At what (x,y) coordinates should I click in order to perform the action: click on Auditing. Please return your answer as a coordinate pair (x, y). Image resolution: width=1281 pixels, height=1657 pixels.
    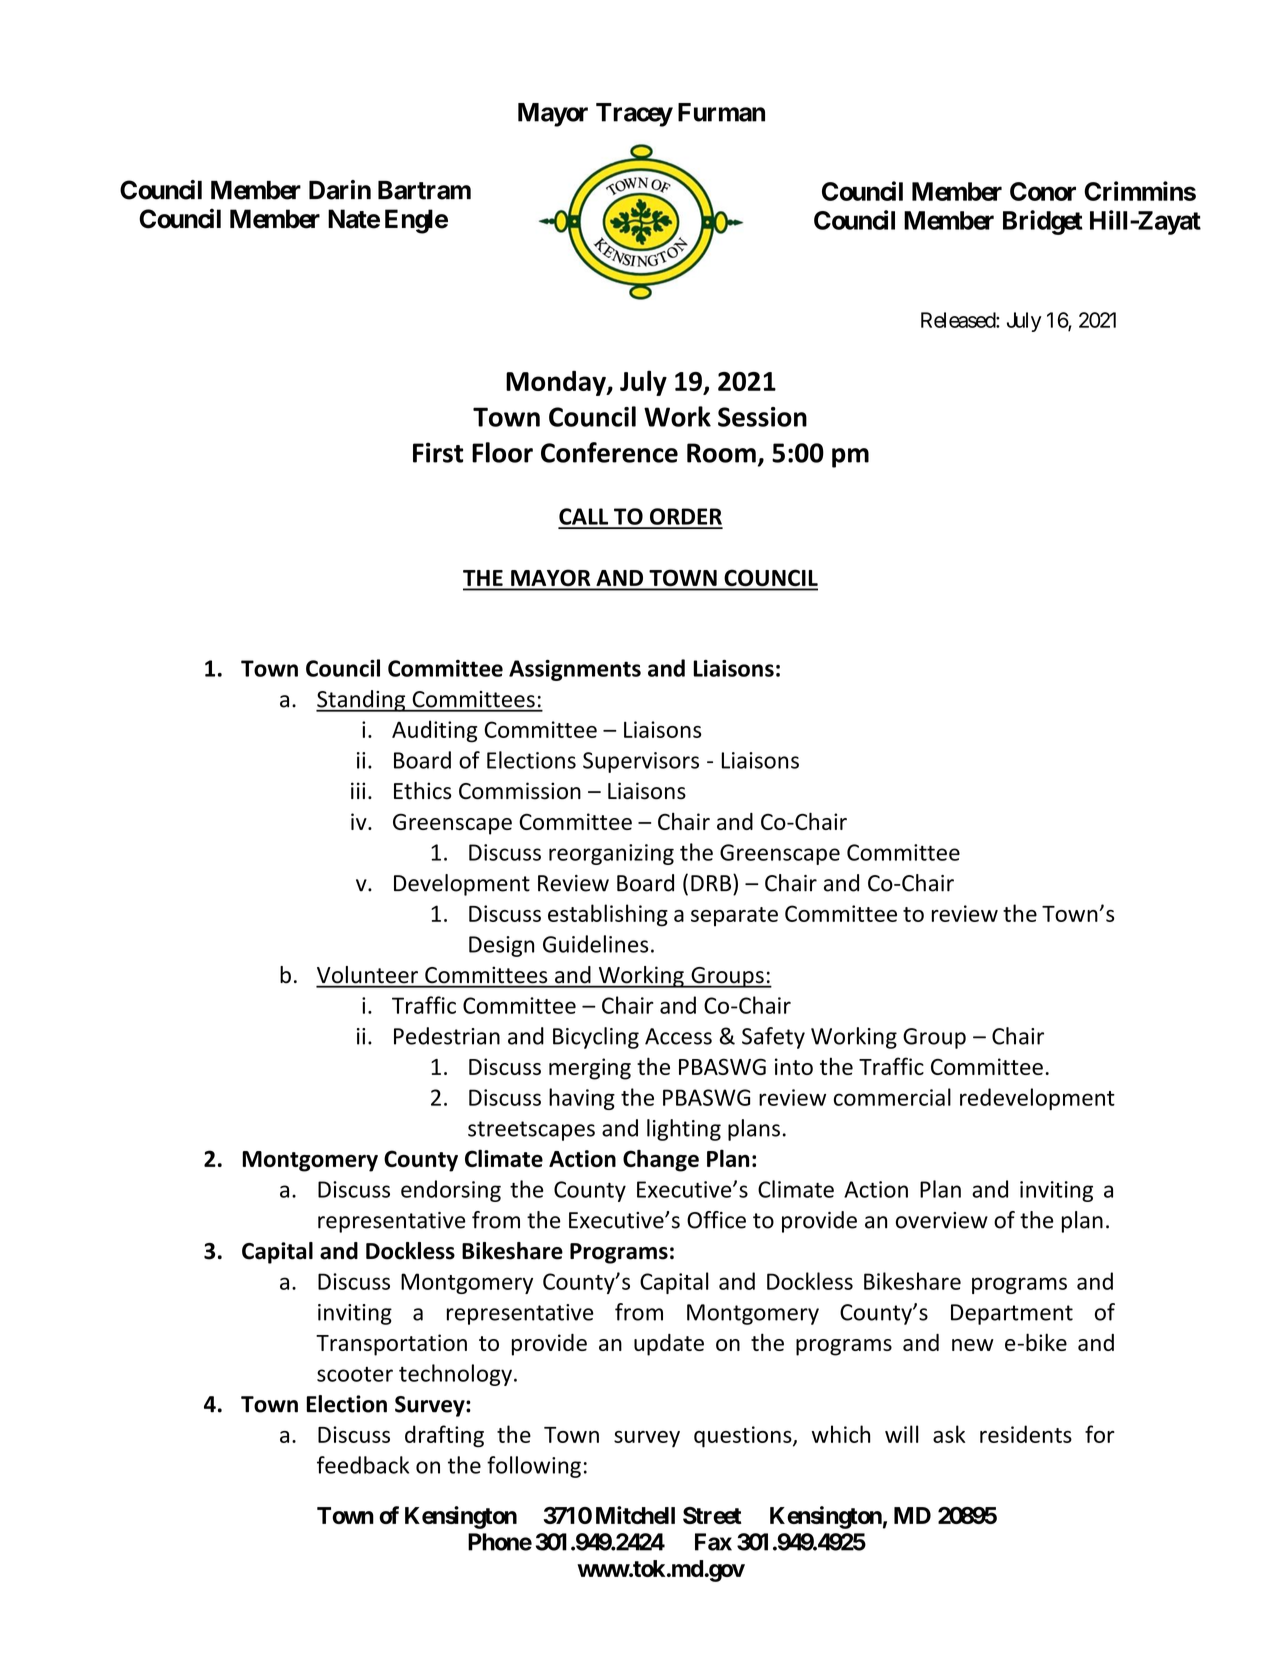
    Looking at the image, I should click on (434, 731).
